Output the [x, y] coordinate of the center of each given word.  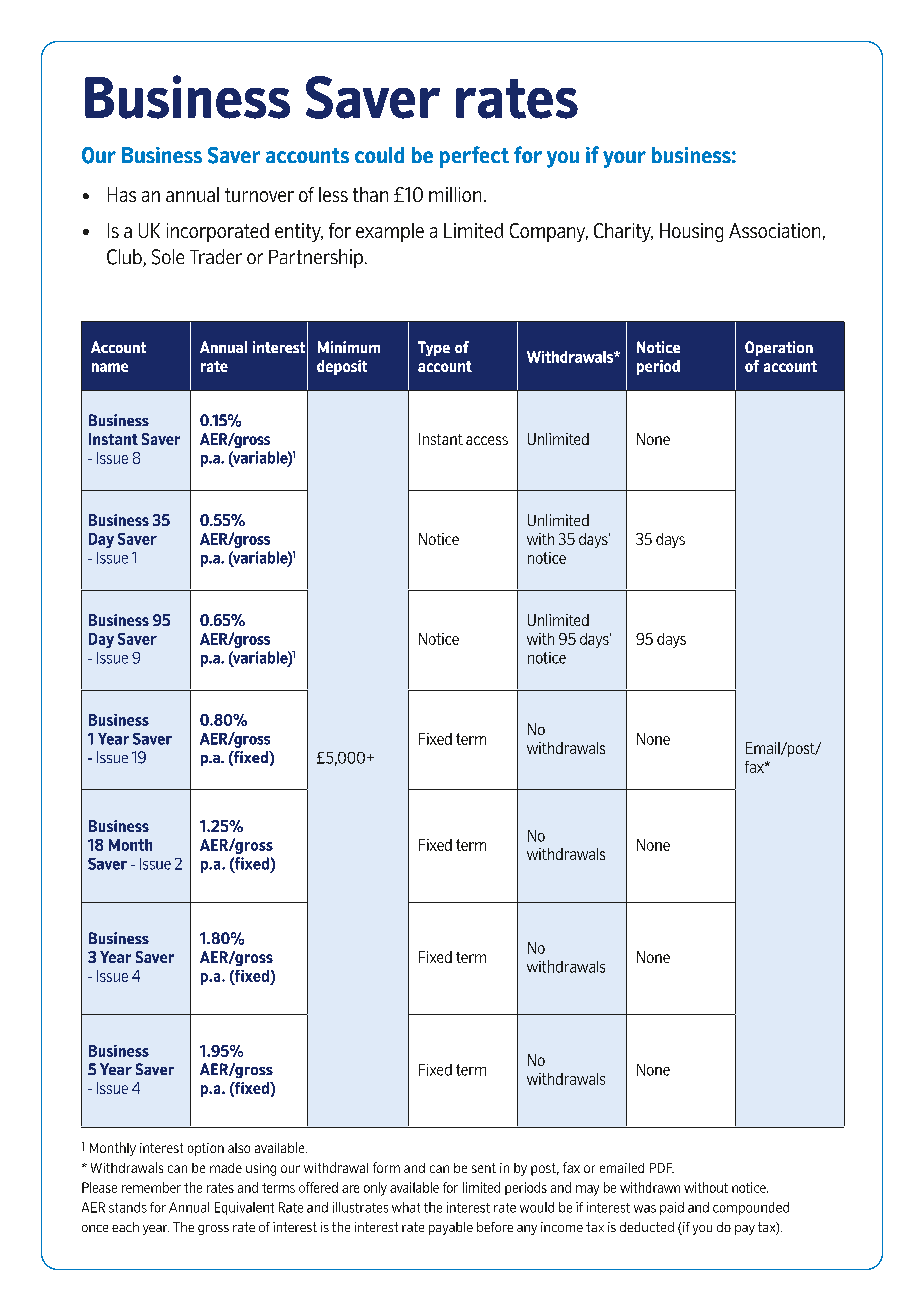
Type [434, 348]
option [206, 1149]
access [487, 440]
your [624, 159]
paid [672, 1208]
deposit [342, 367]
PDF [662, 1168]
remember [151, 1187]
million [455, 194]
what [406, 1207]
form [386, 1167]
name [110, 367]
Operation [779, 348]
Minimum [349, 347]
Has [122, 194]
